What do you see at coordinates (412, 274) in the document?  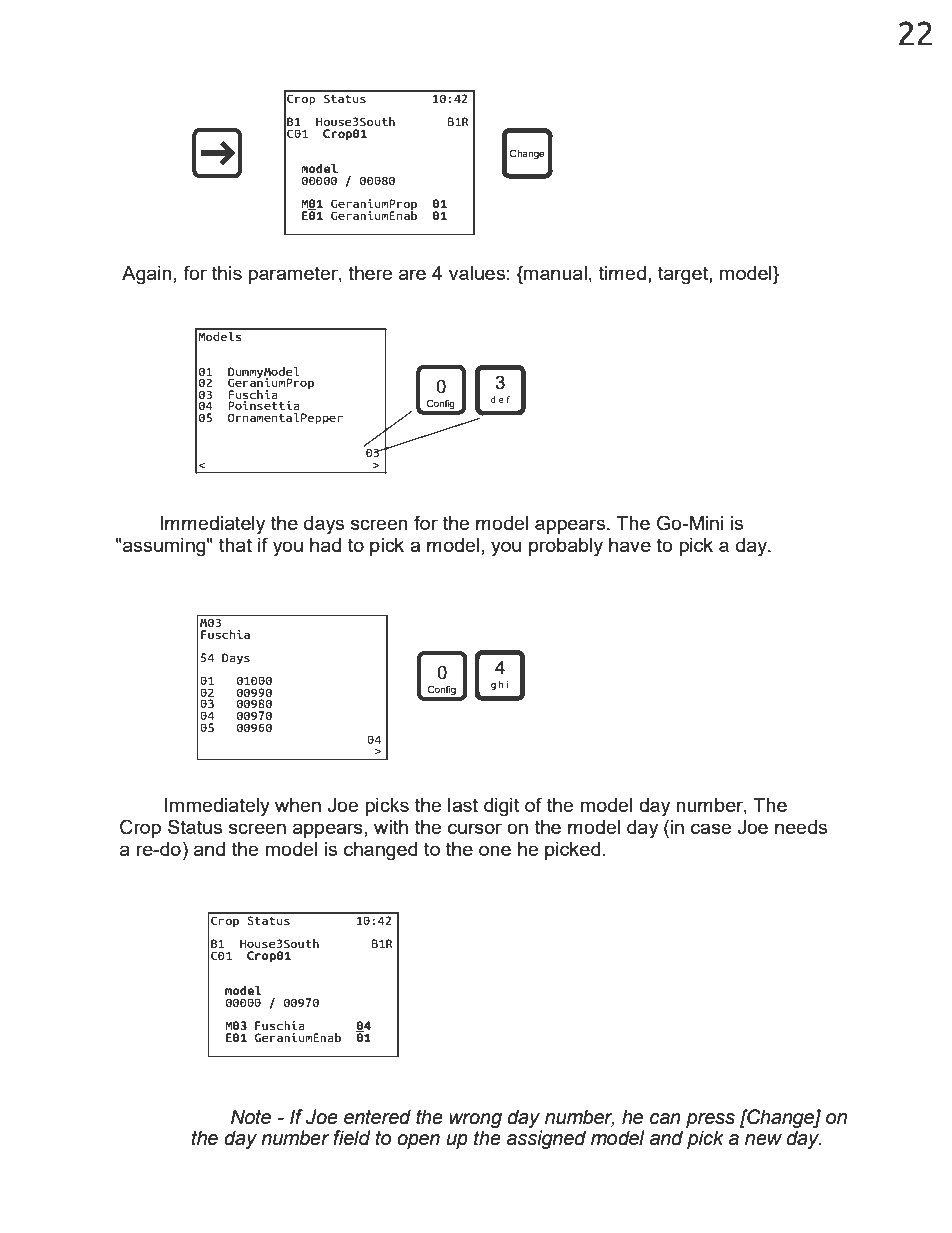 I see `are` at bounding box center [412, 274].
